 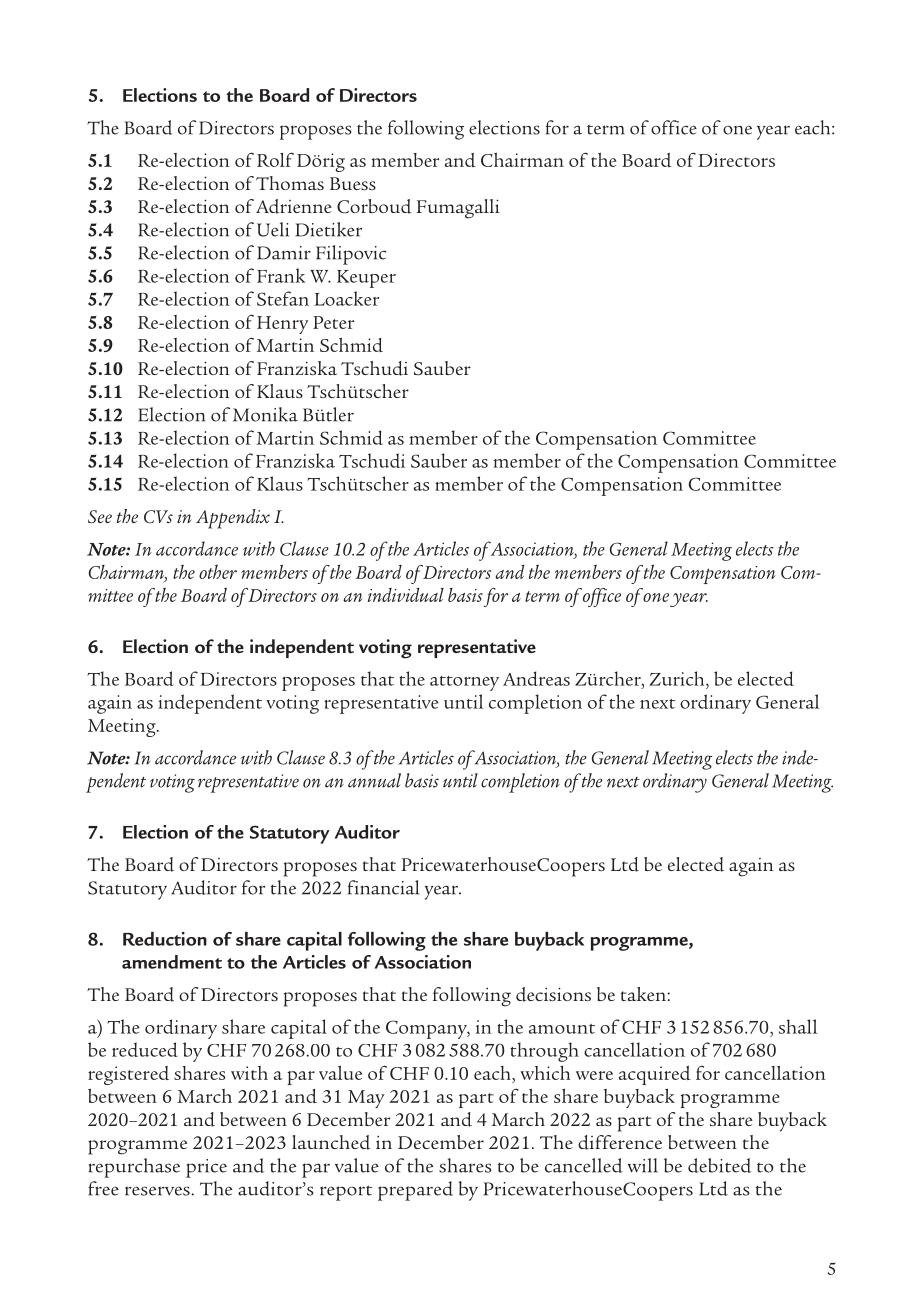 What do you see at coordinates (415, 1191) in the screenshot?
I see `prepared` at bounding box center [415, 1191].
